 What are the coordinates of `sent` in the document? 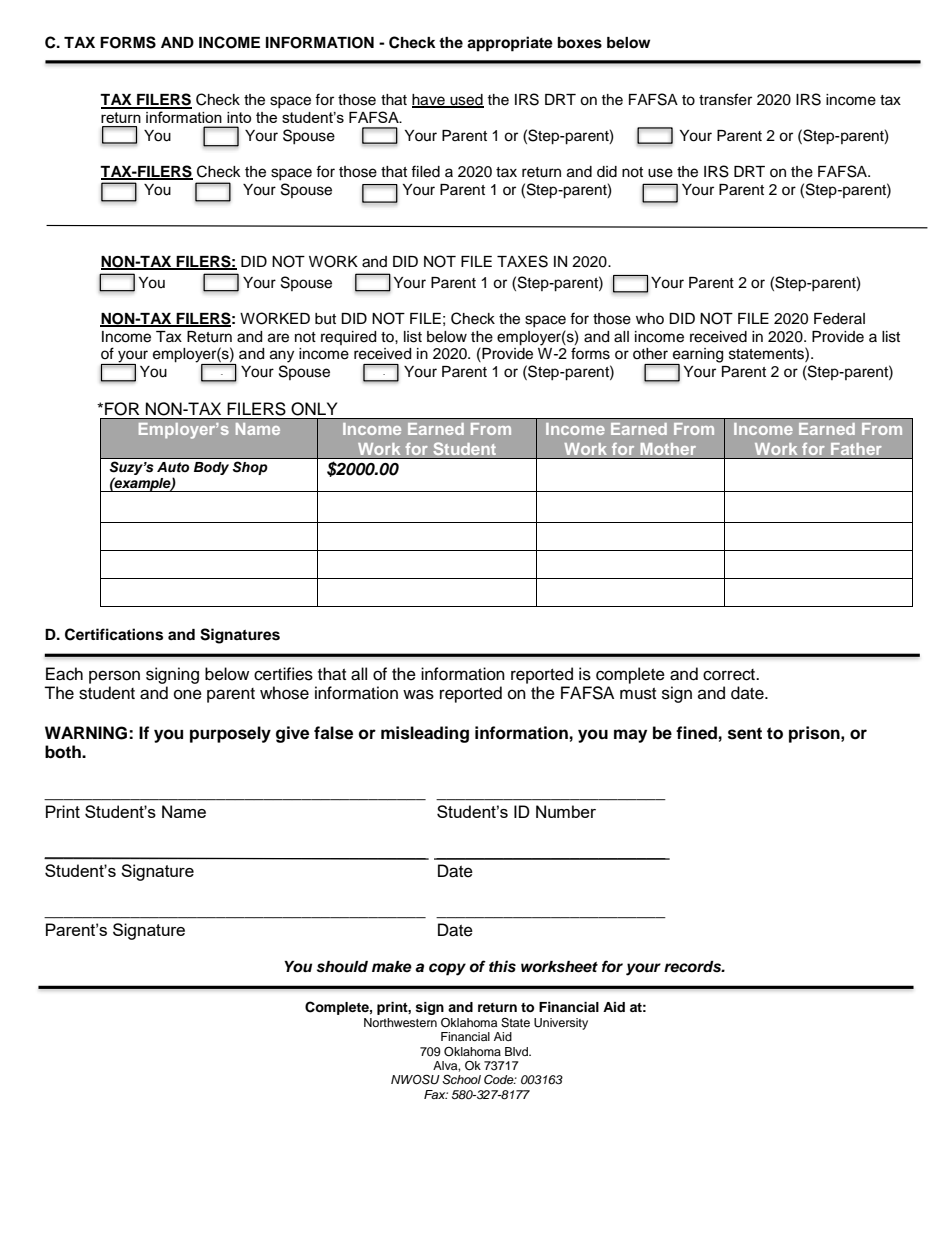 It's located at (745, 733).
